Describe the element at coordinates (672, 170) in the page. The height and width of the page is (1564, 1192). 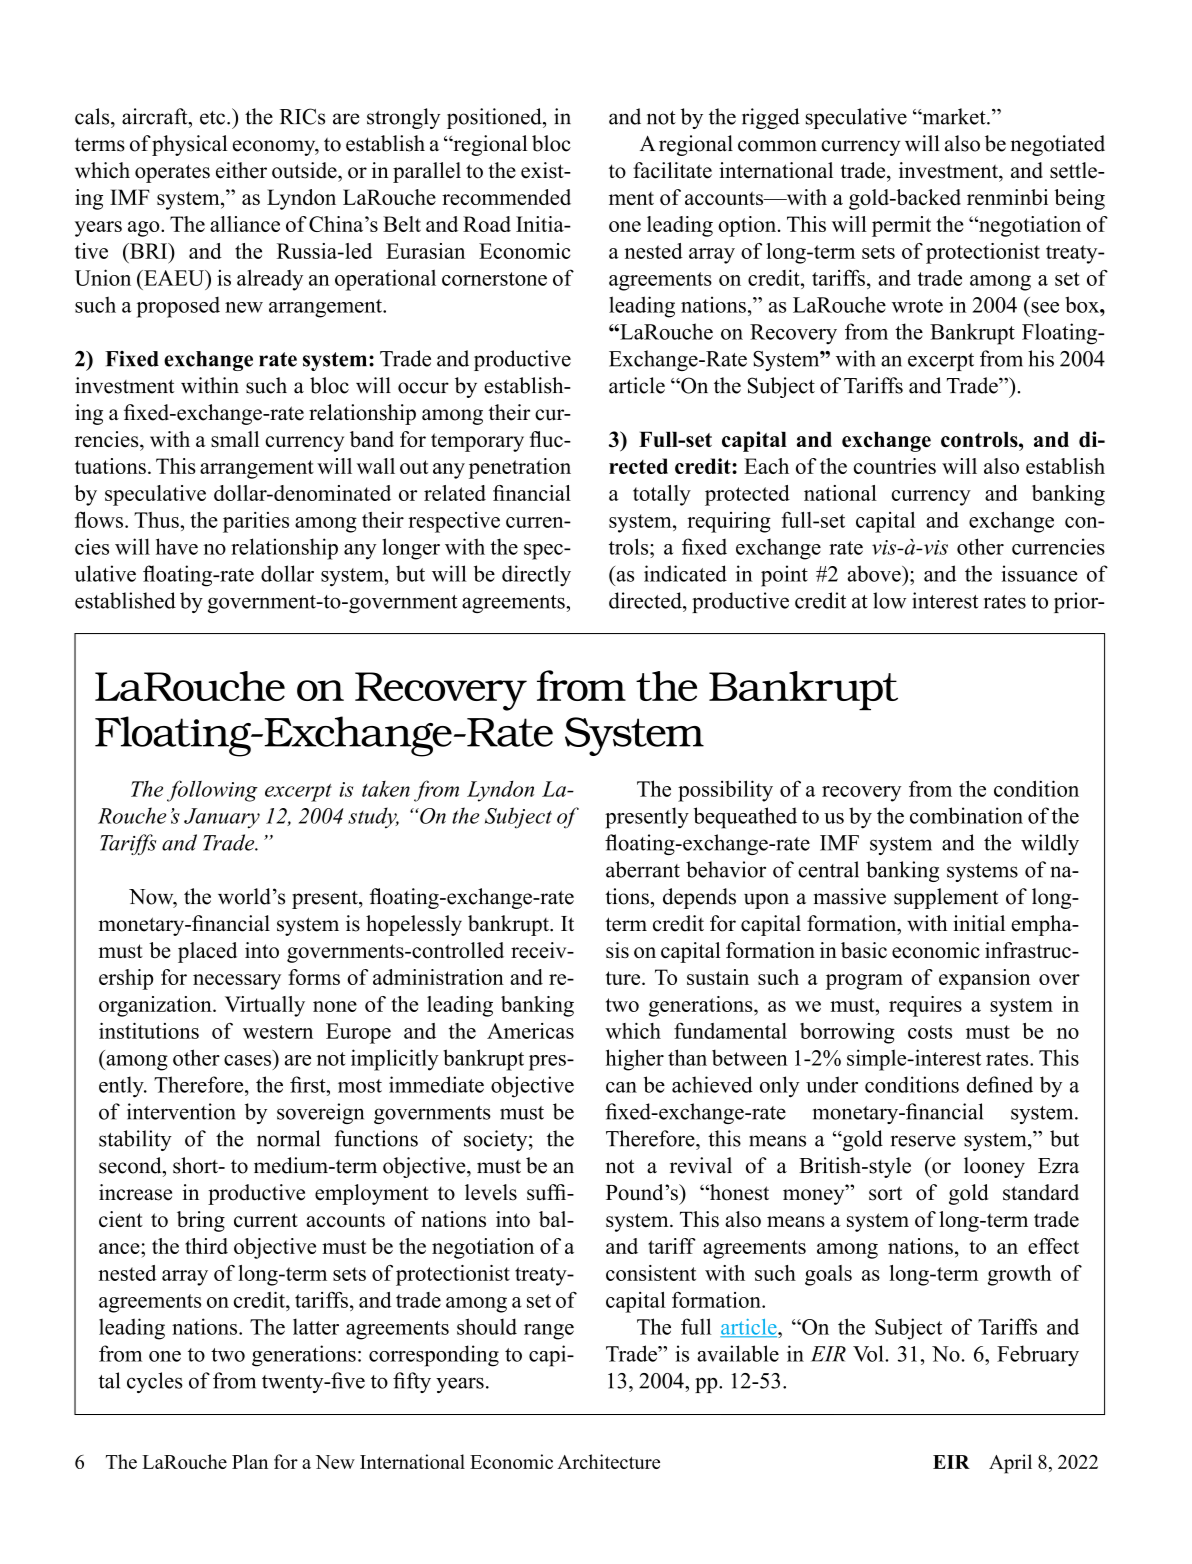
I see `facilitate` at that location.
